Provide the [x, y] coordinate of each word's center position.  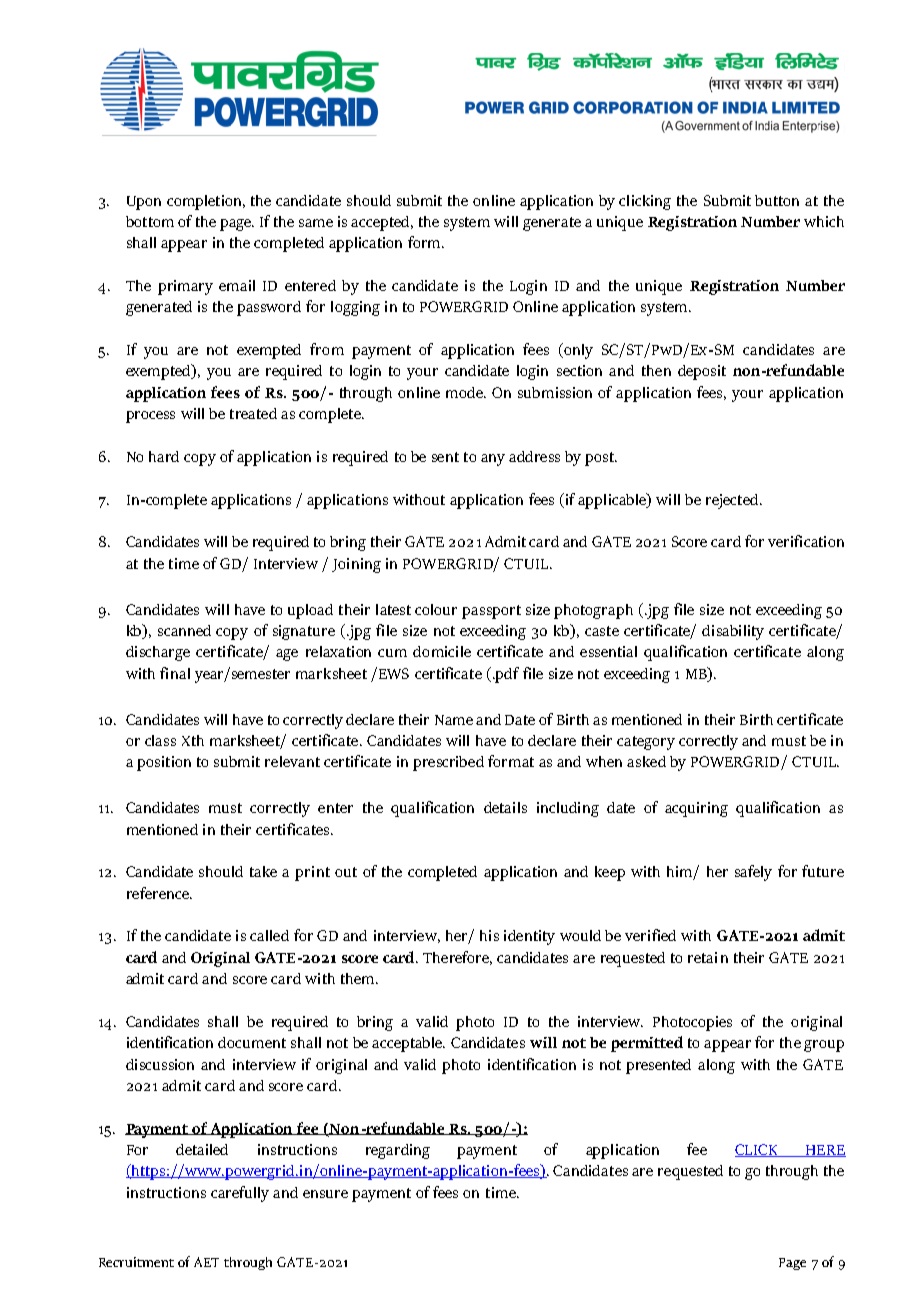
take [263, 871]
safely [753, 873]
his [489, 935]
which [824, 221]
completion [205, 202]
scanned [184, 630]
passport [491, 612]
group [824, 1046]
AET [206, 1262]
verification [806, 541]
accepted [381, 223]
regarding [398, 1151]
